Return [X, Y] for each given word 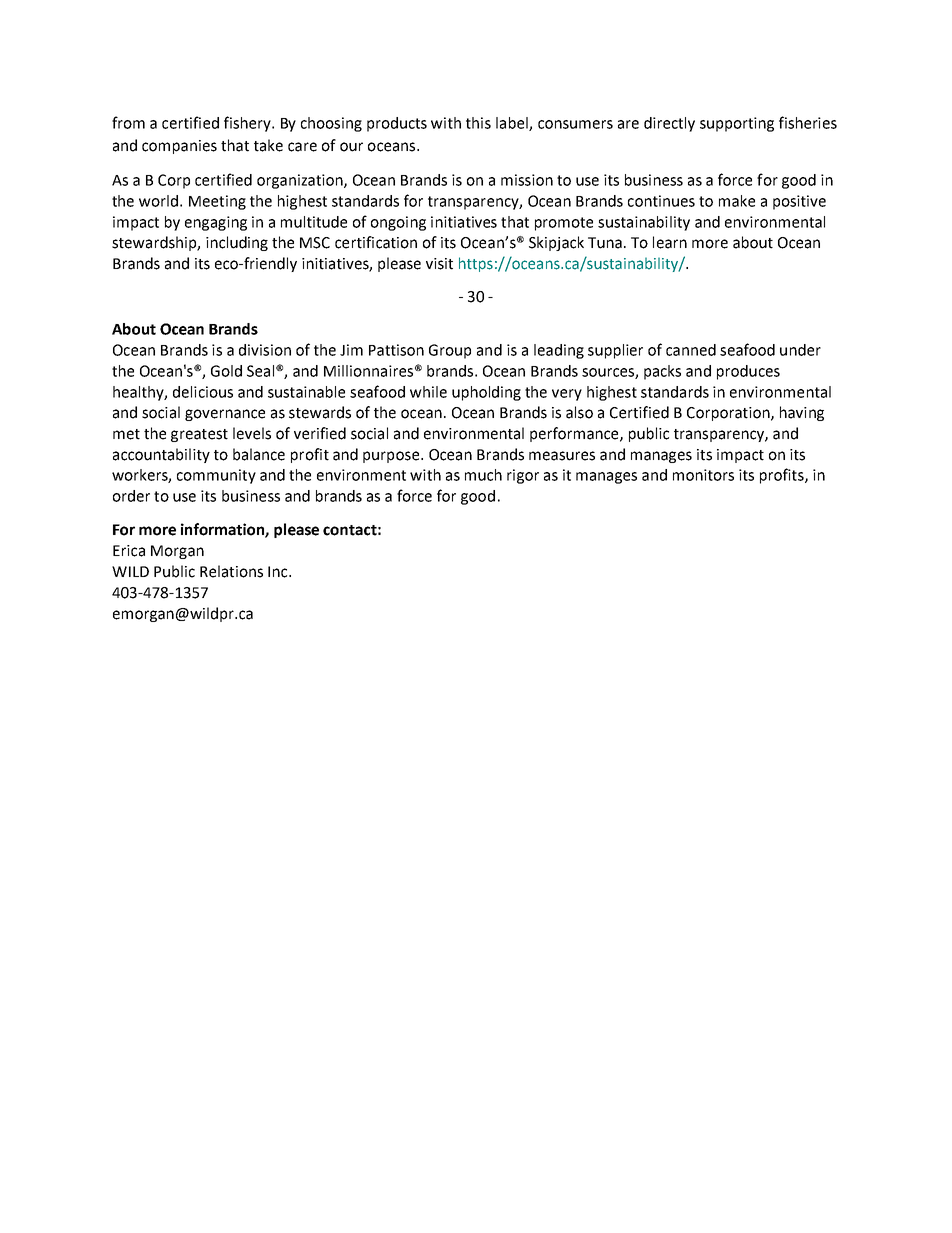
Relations [231, 571]
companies [179, 147]
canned [691, 350]
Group [450, 351]
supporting [737, 124]
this [478, 123]
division [265, 350]
